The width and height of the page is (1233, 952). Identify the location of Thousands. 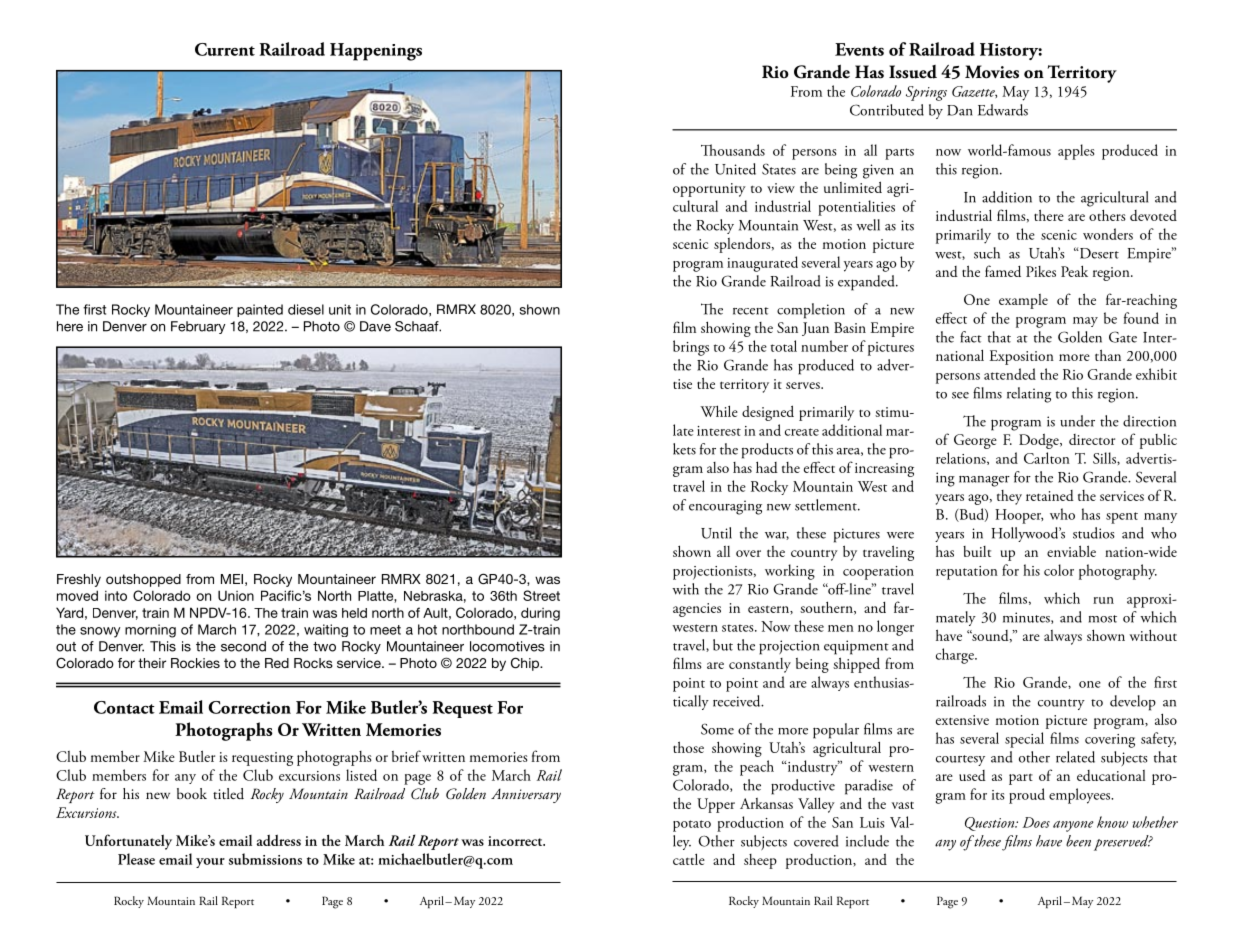
(733, 150).
